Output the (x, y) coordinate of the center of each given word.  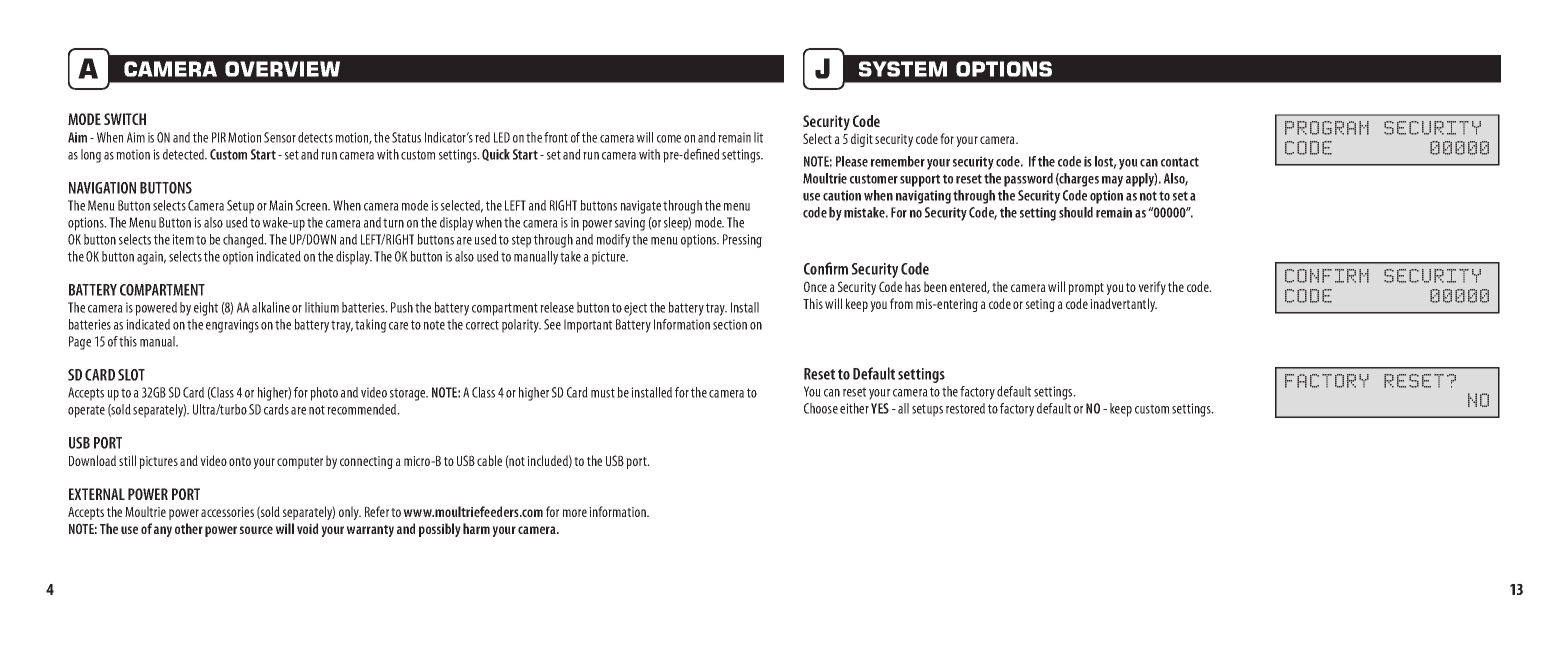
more (575, 513)
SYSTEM (903, 69)
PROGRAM (1327, 128)
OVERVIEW (282, 69)
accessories (227, 512)
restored (965, 408)
